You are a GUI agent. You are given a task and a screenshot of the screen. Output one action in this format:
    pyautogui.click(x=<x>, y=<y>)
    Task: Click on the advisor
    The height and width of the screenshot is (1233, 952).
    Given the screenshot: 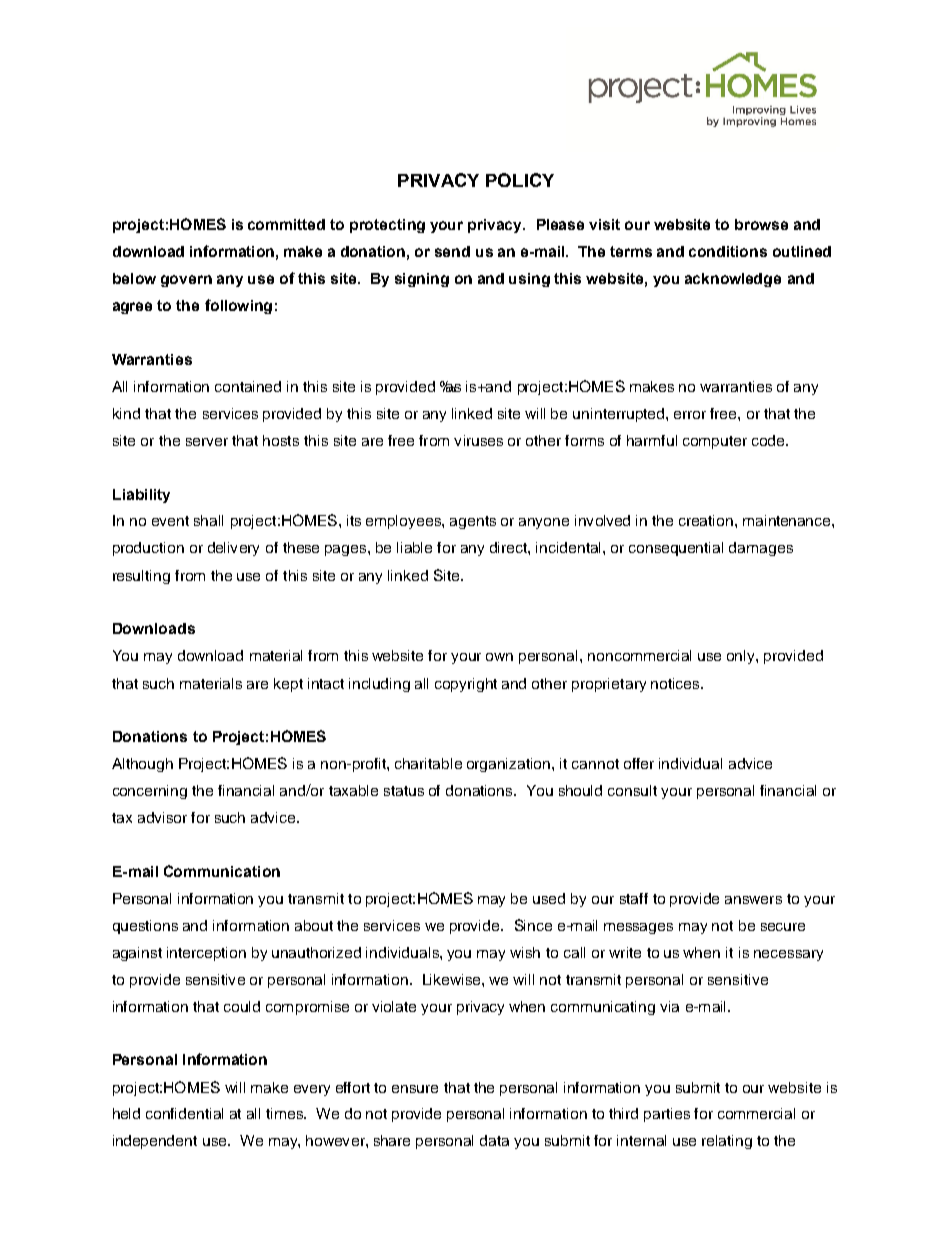 What is the action you would take?
    pyautogui.click(x=162, y=817)
